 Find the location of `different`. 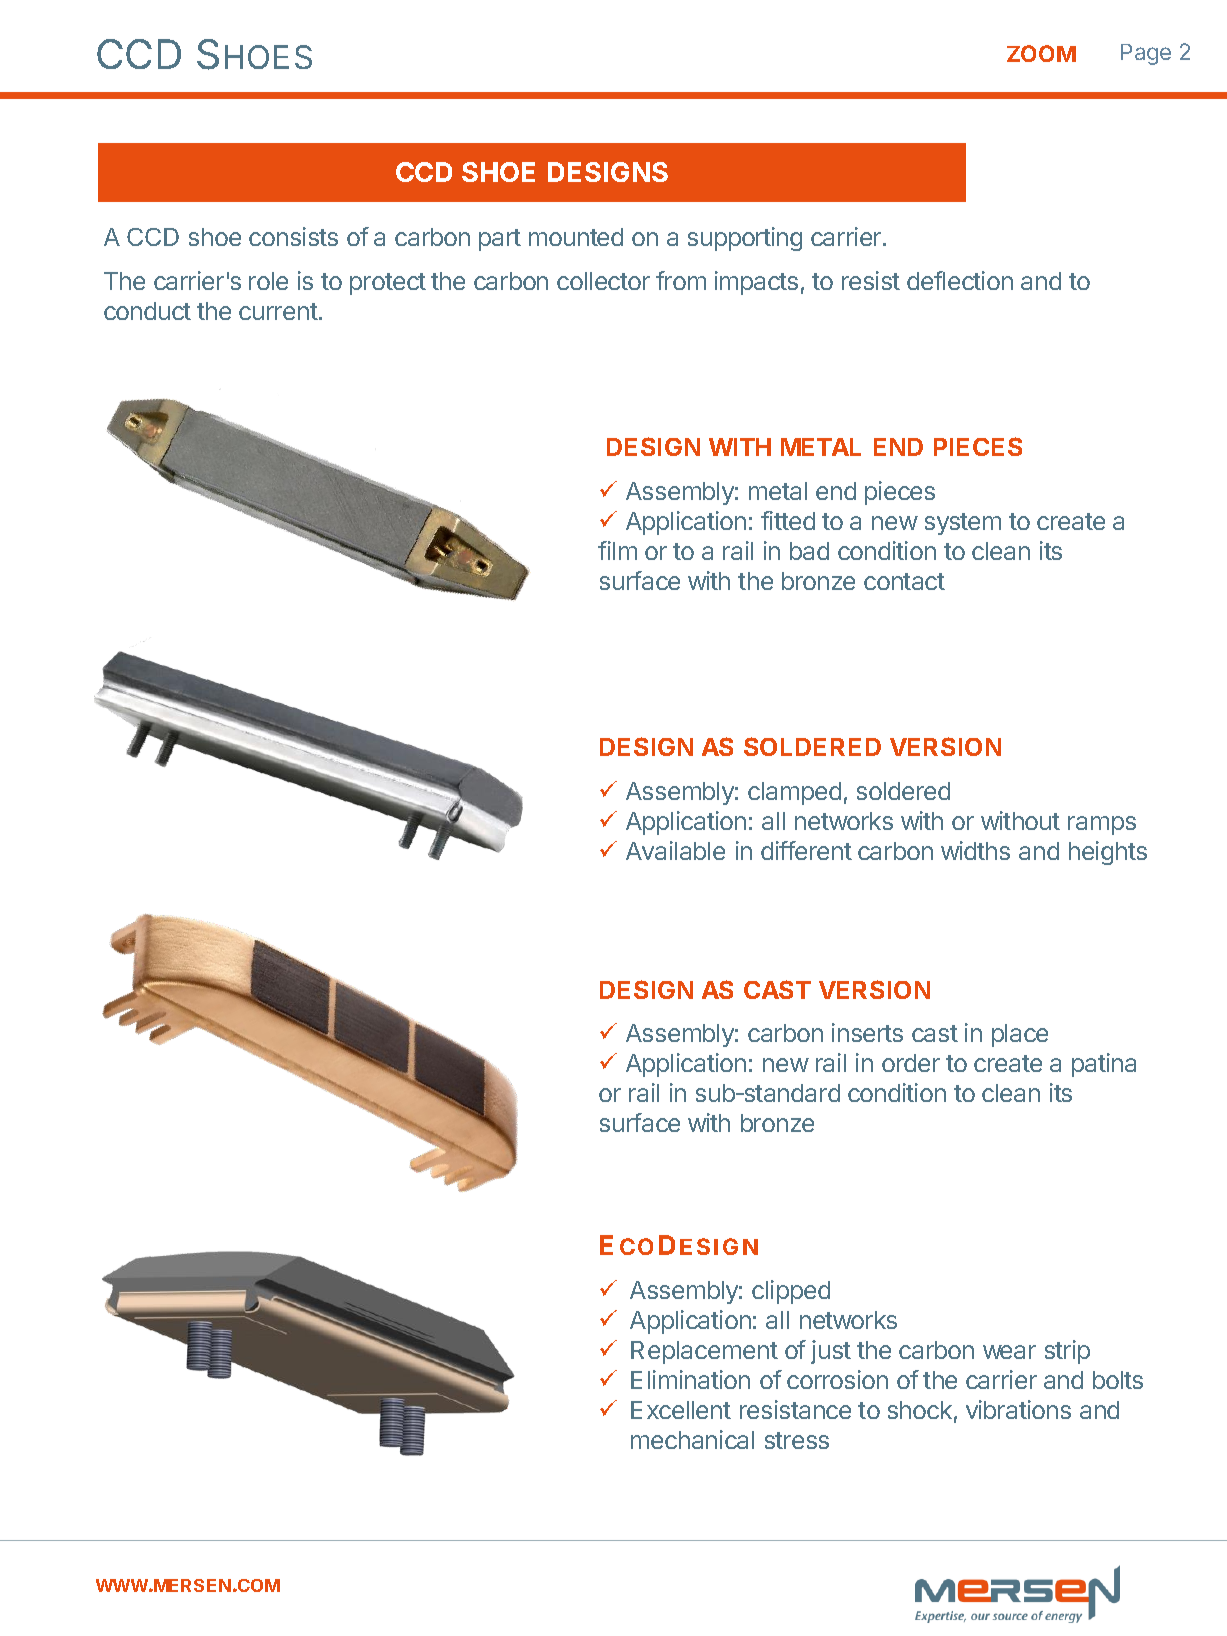

different is located at coordinates (806, 850).
